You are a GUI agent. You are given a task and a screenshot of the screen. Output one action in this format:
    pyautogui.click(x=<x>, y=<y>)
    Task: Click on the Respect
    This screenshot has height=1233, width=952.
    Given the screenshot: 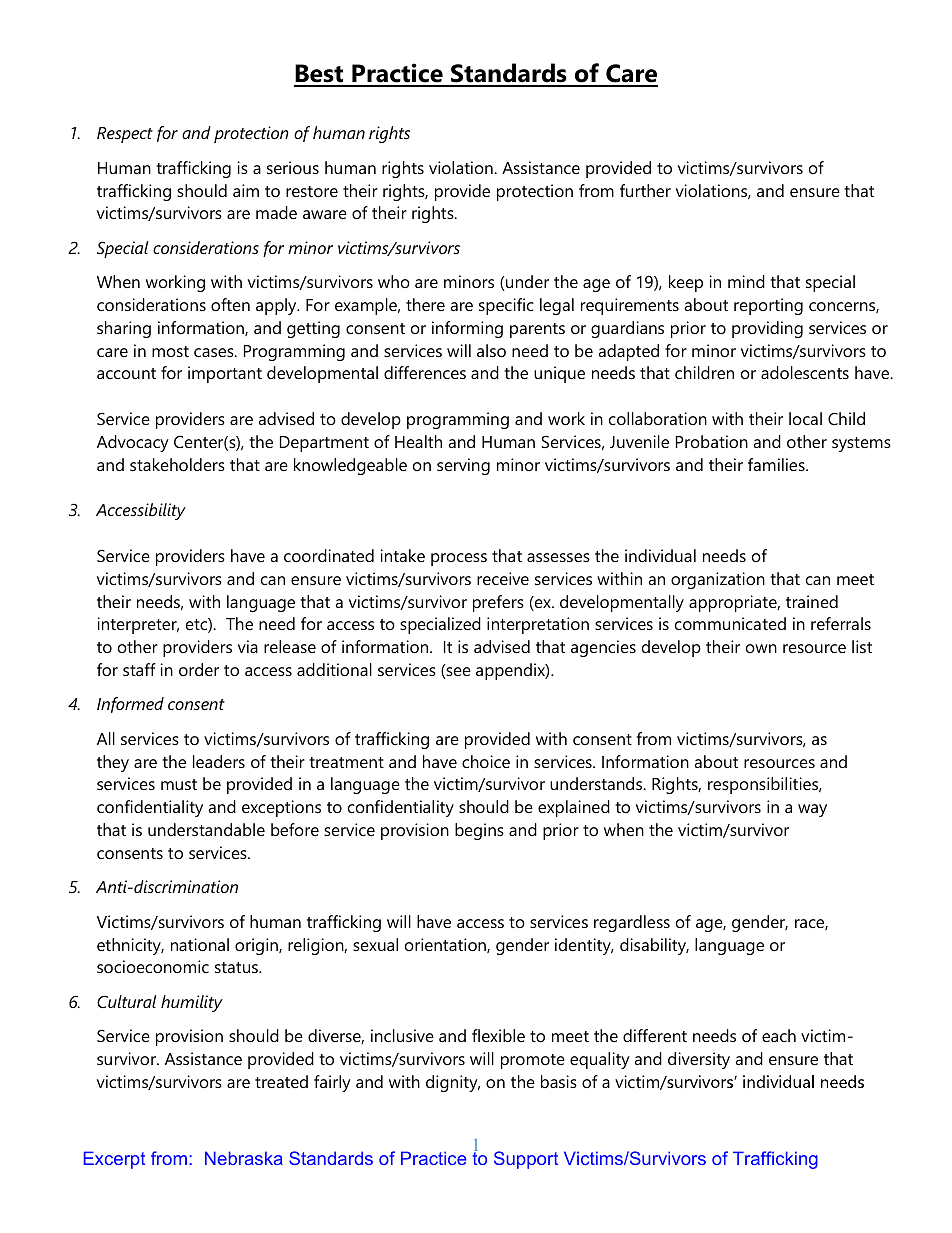 What is the action you would take?
    pyautogui.click(x=125, y=135)
